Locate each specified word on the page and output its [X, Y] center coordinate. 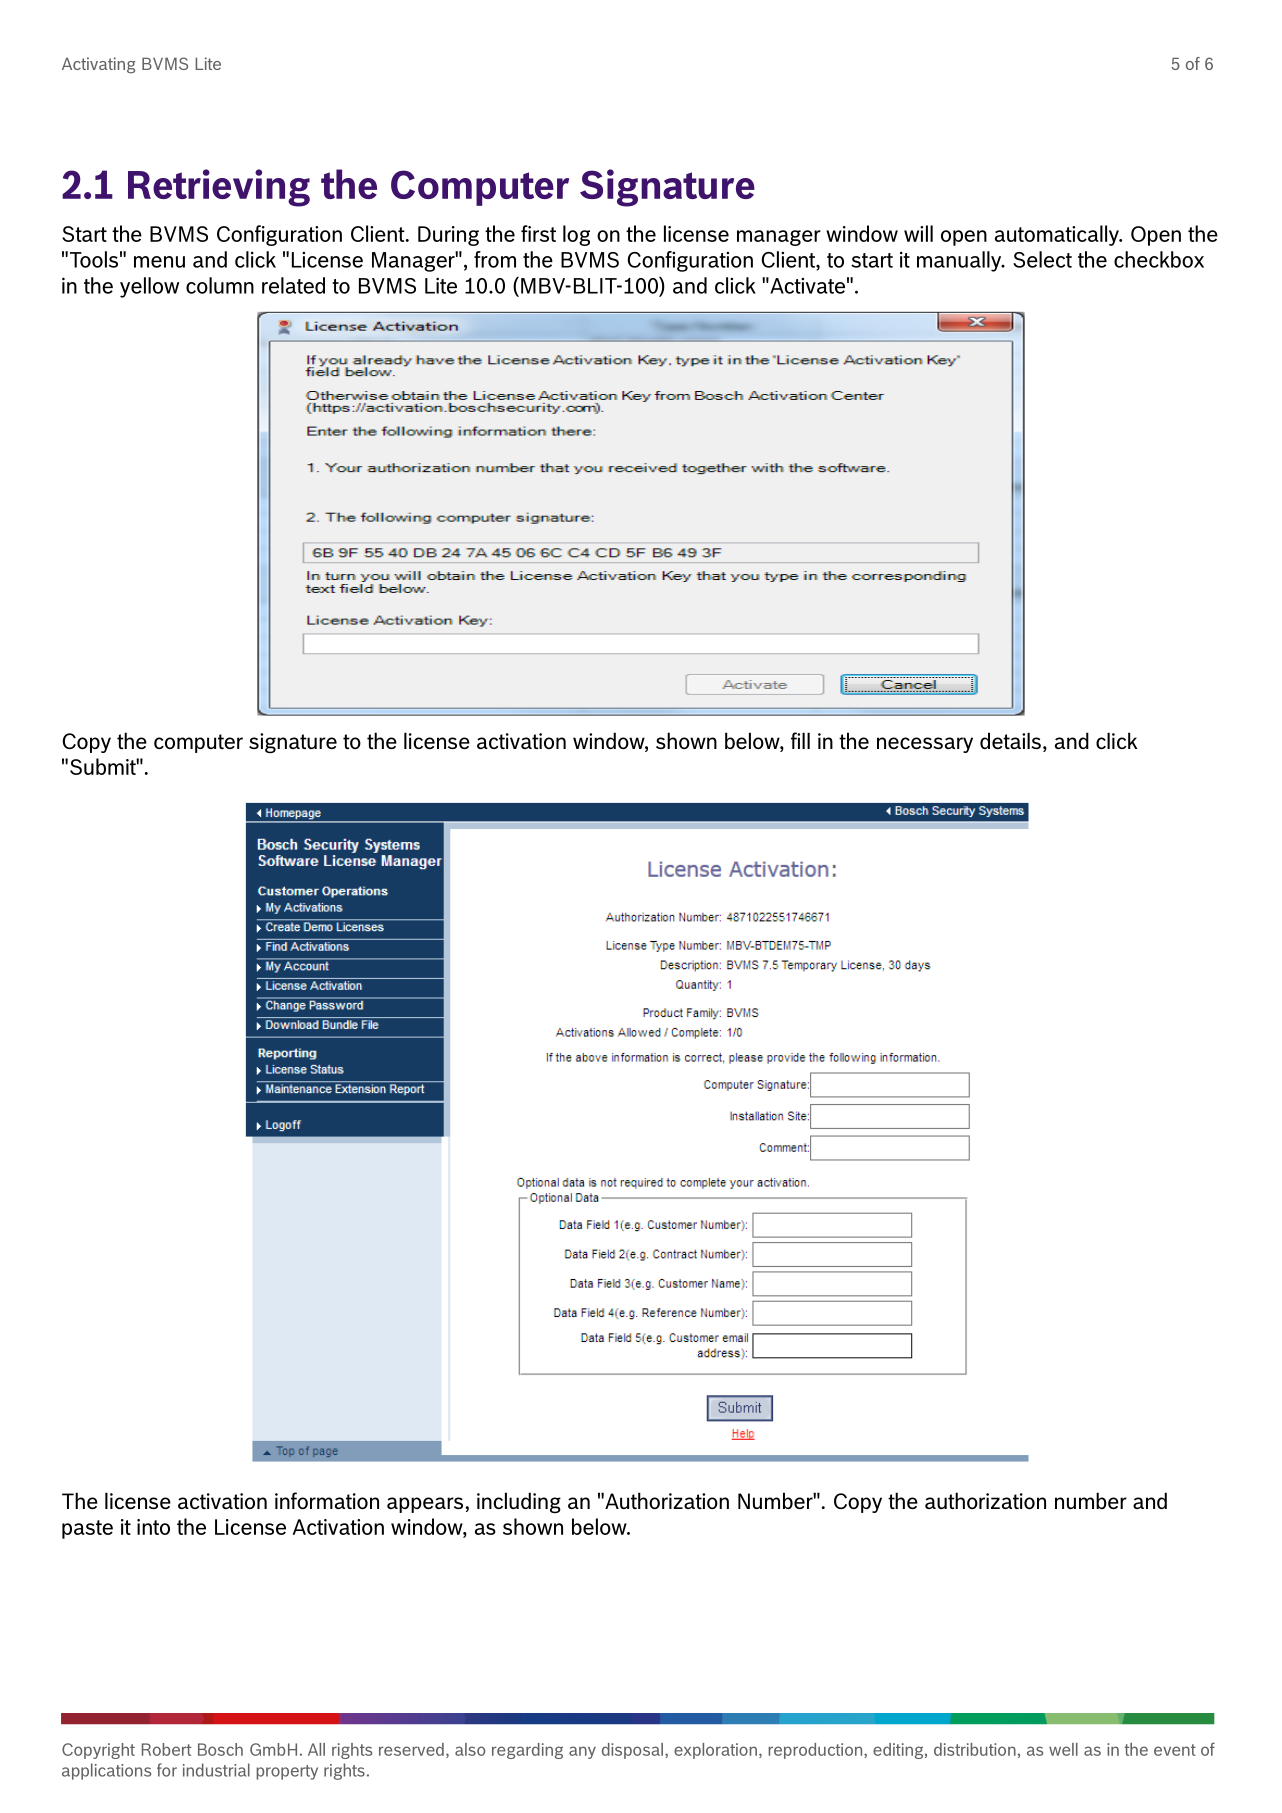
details [1010, 740]
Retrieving [219, 188]
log [576, 235]
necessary [925, 745]
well [1063, 1749]
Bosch [220, 1749]
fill [800, 740]
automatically [1058, 235]
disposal [634, 1751]
